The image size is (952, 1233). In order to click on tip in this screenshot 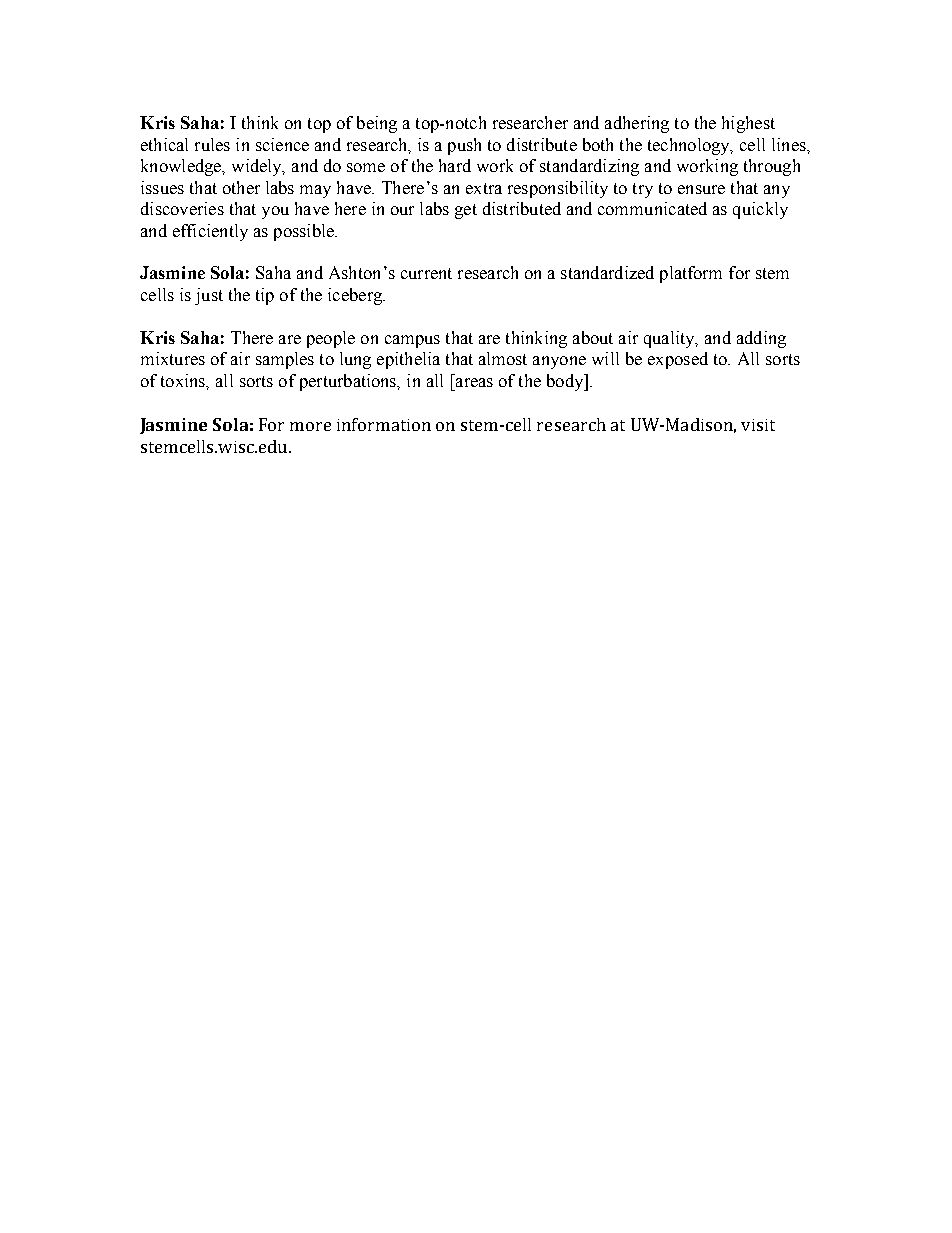, I will do `click(265, 296)`.
